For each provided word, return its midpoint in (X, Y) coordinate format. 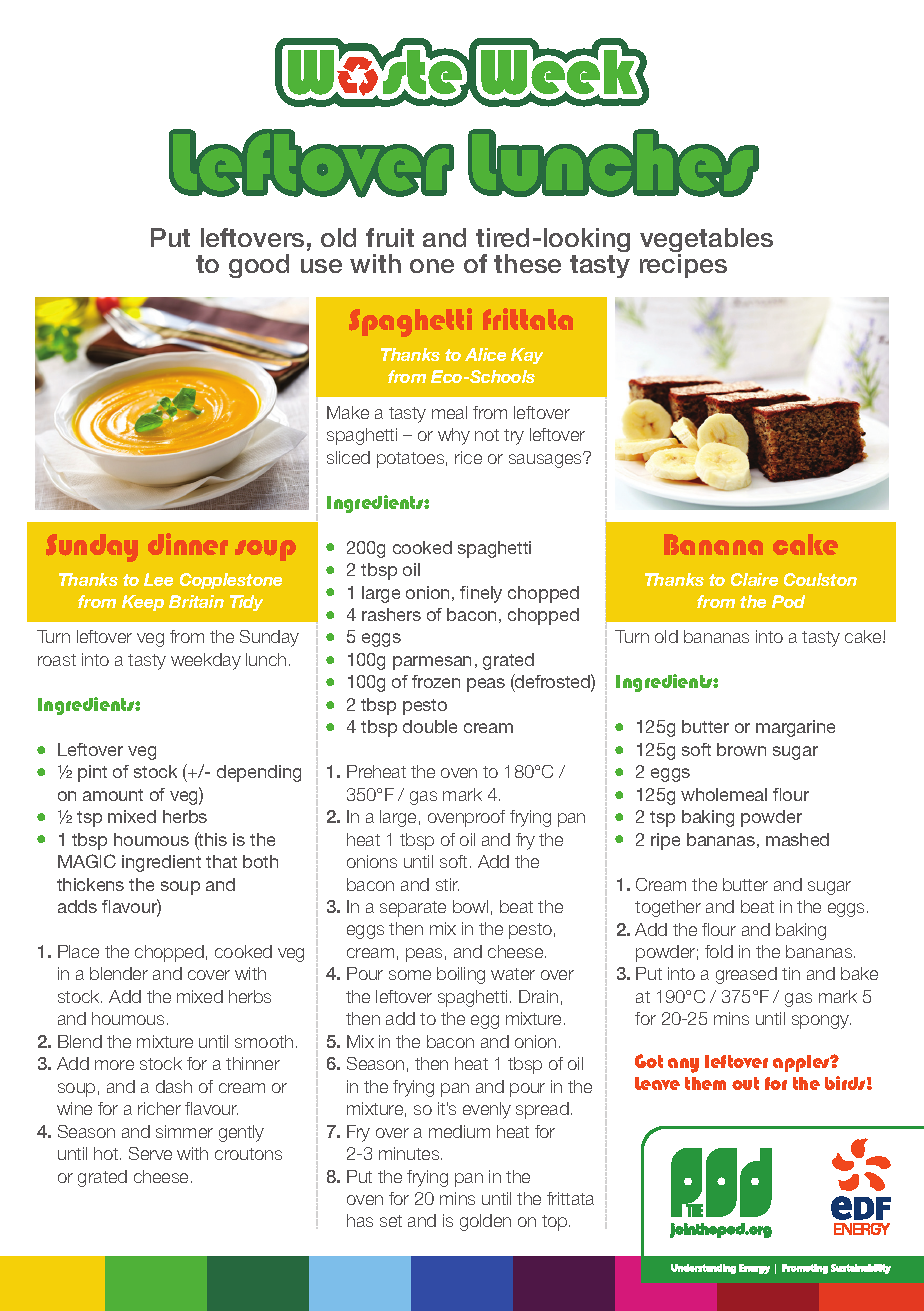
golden (485, 1222)
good (259, 266)
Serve (150, 1153)
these (527, 263)
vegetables (706, 241)
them (705, 1083)
